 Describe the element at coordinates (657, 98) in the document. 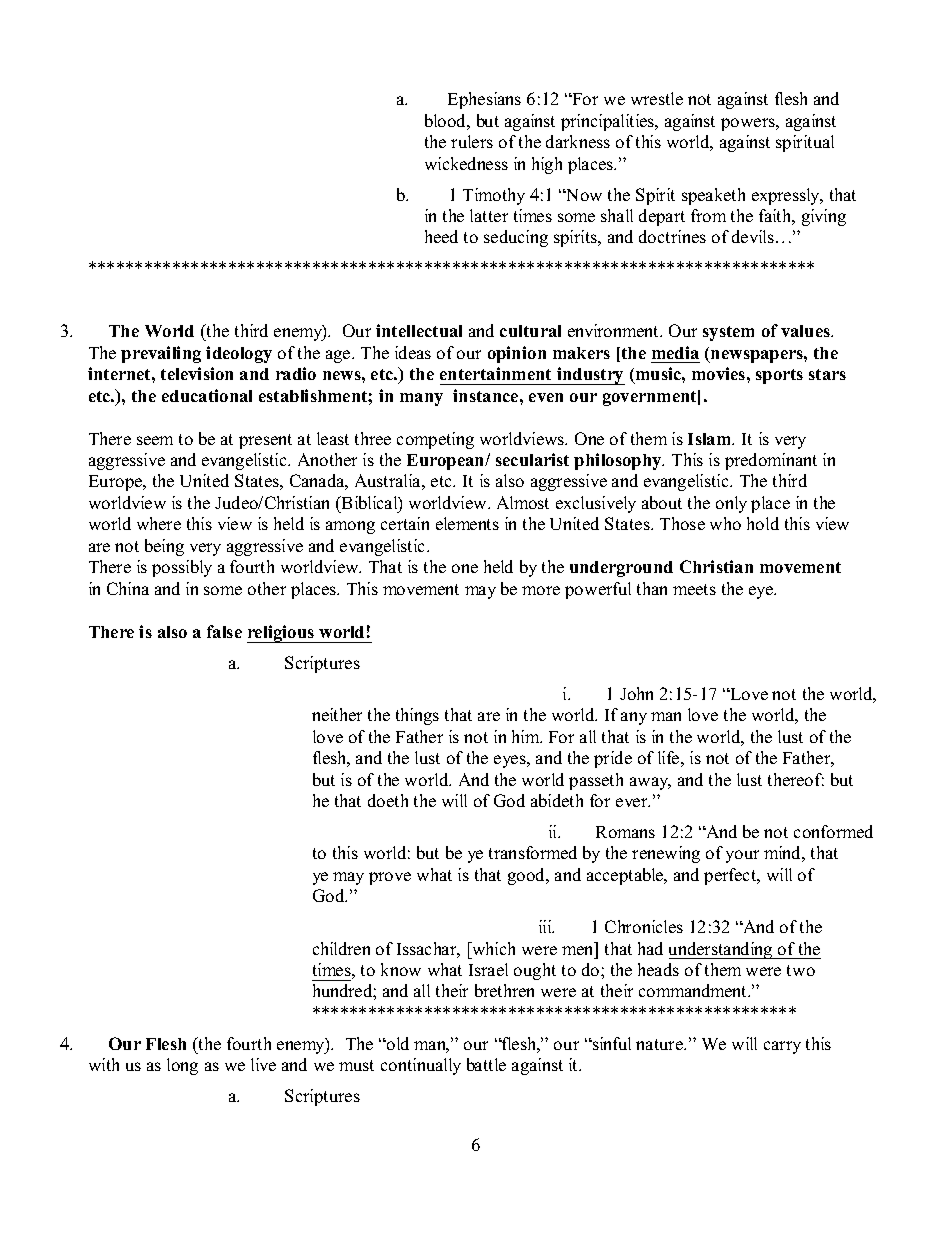

I see `wrestle` at that location.
